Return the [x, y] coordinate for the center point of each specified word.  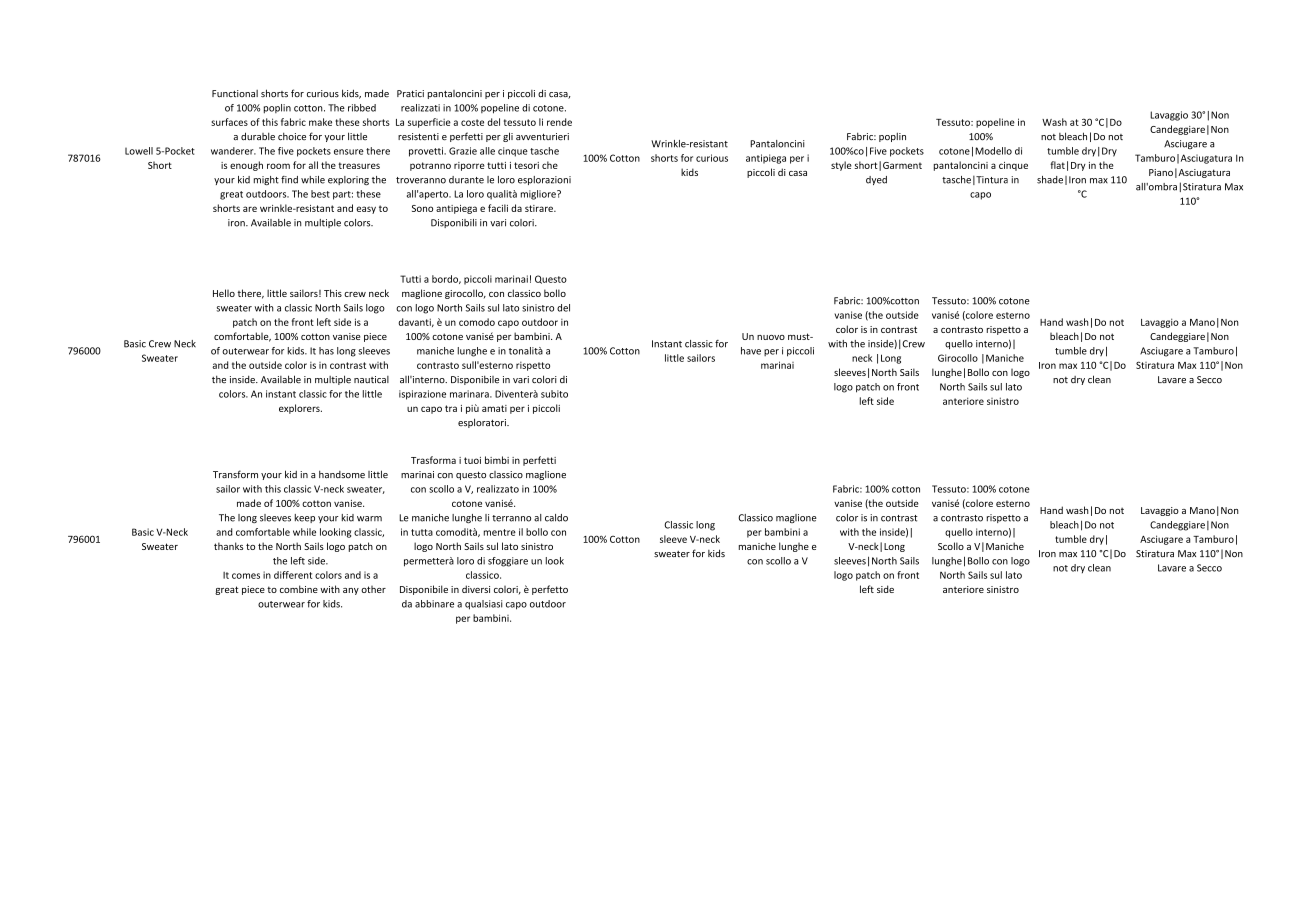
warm [369, 519]
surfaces [229, 122]
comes [246, 576]
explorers [300, 409]
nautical [371, 380]
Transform [235, 474]
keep [305, 518]
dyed [876, 180]
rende [559, 122]
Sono [422, 208]
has [326, 351]
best [320, 194]
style [841, 166]
